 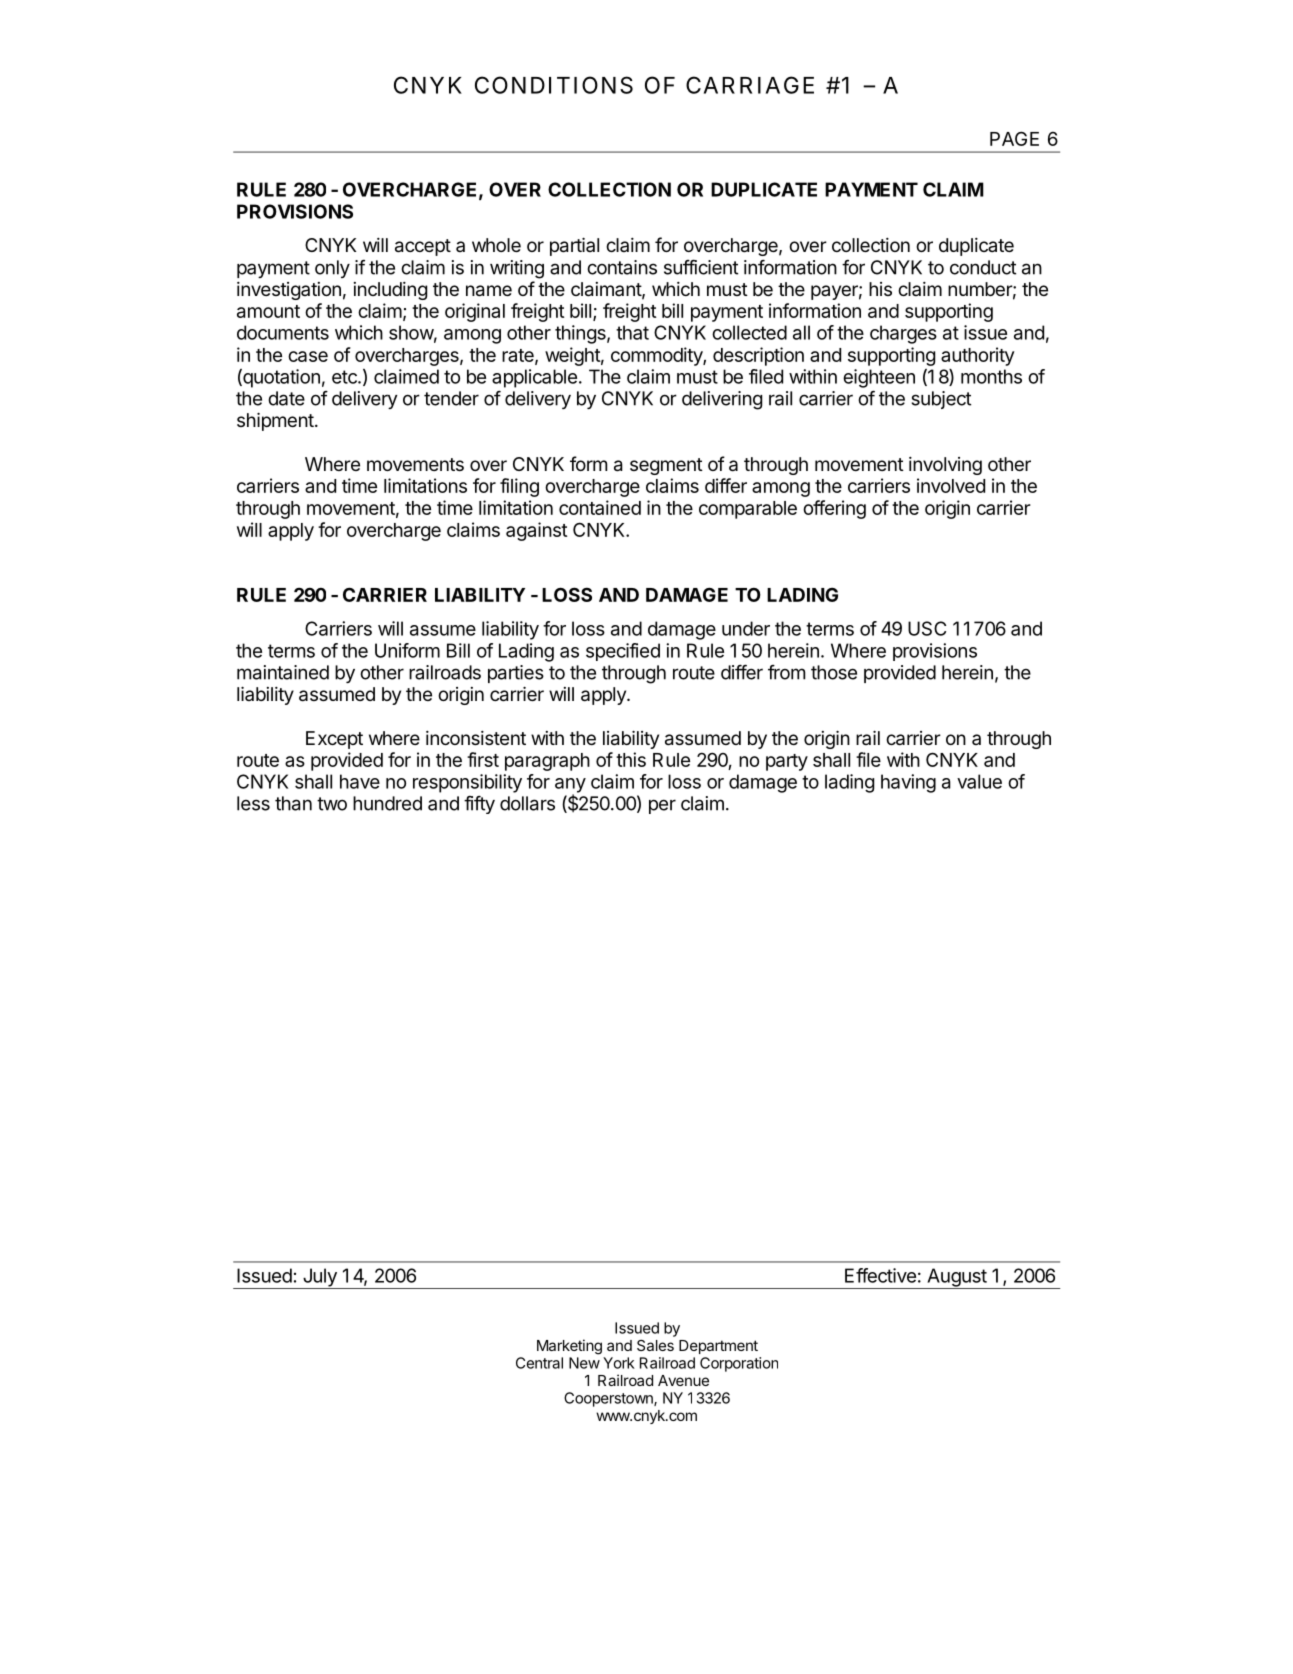 What do you see at coordinates (1014, 138) in the page?
I see `PAGE` at bounding box center [1014, 138].
